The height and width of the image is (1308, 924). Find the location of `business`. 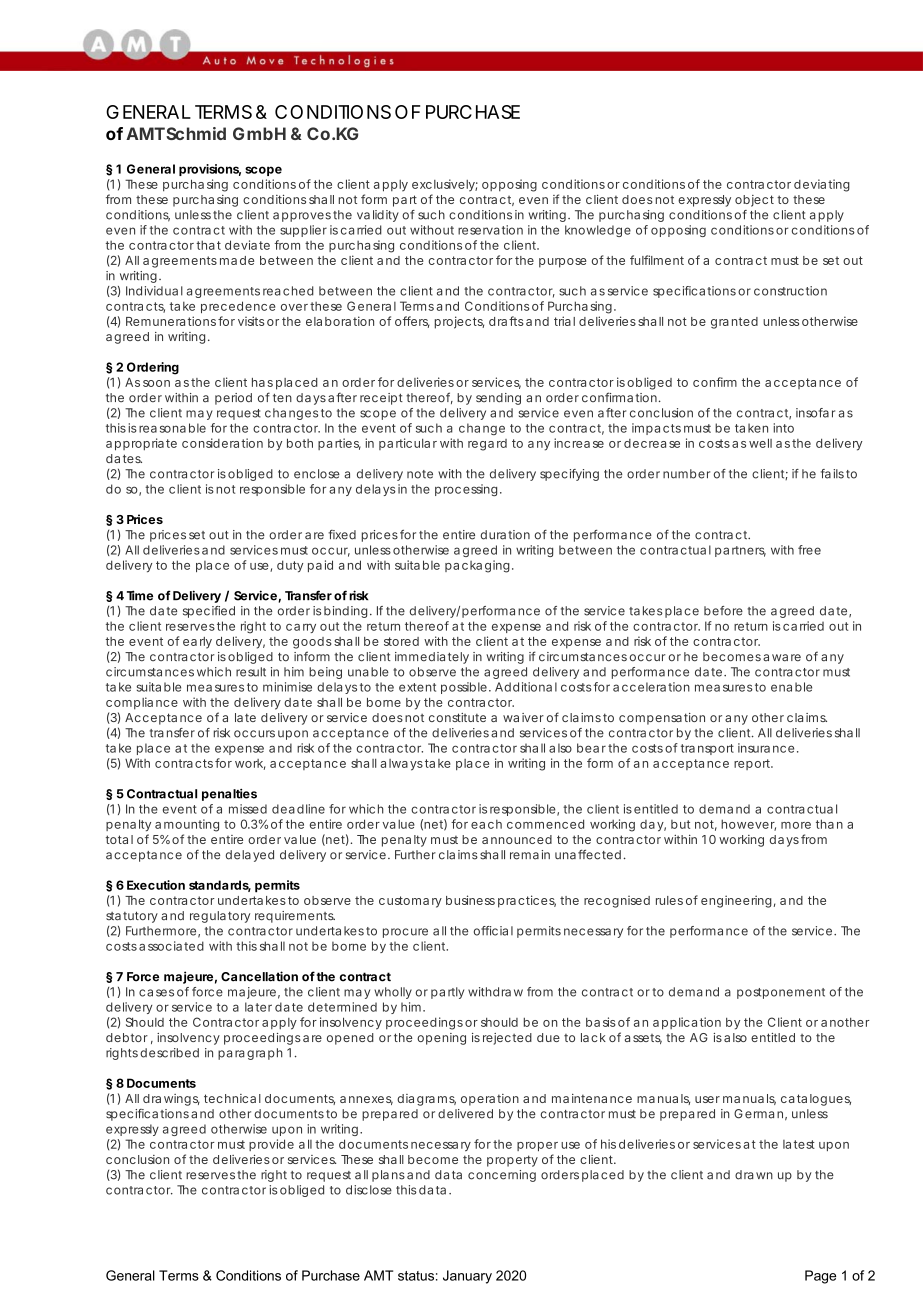

business is located at coordinates (470, 900).
